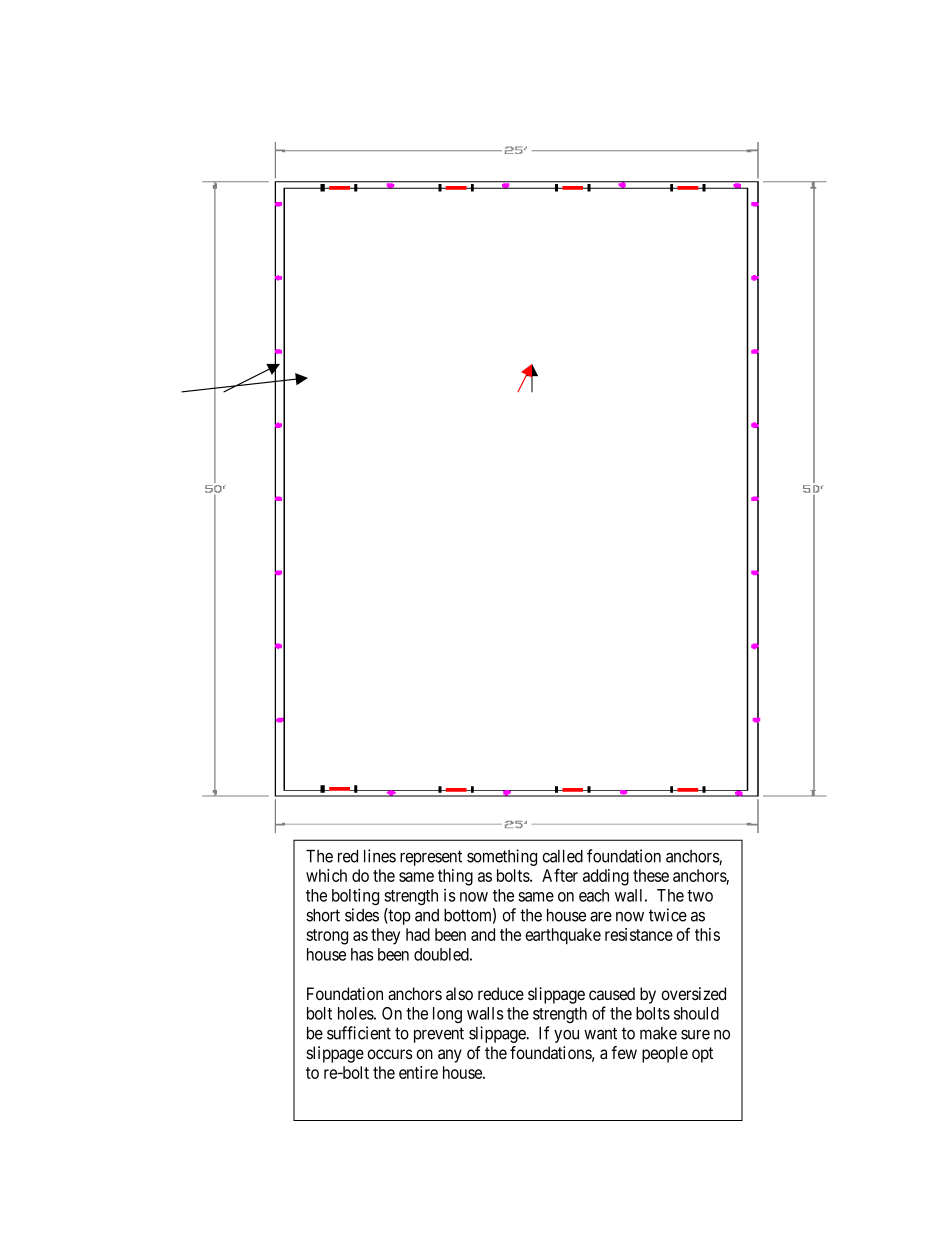 The height and width of the screenshot is (1233, 952). What do you see at coordinates (639, 934) in the screenshot?
I see `resistance` at bounding box center [639, 934].
